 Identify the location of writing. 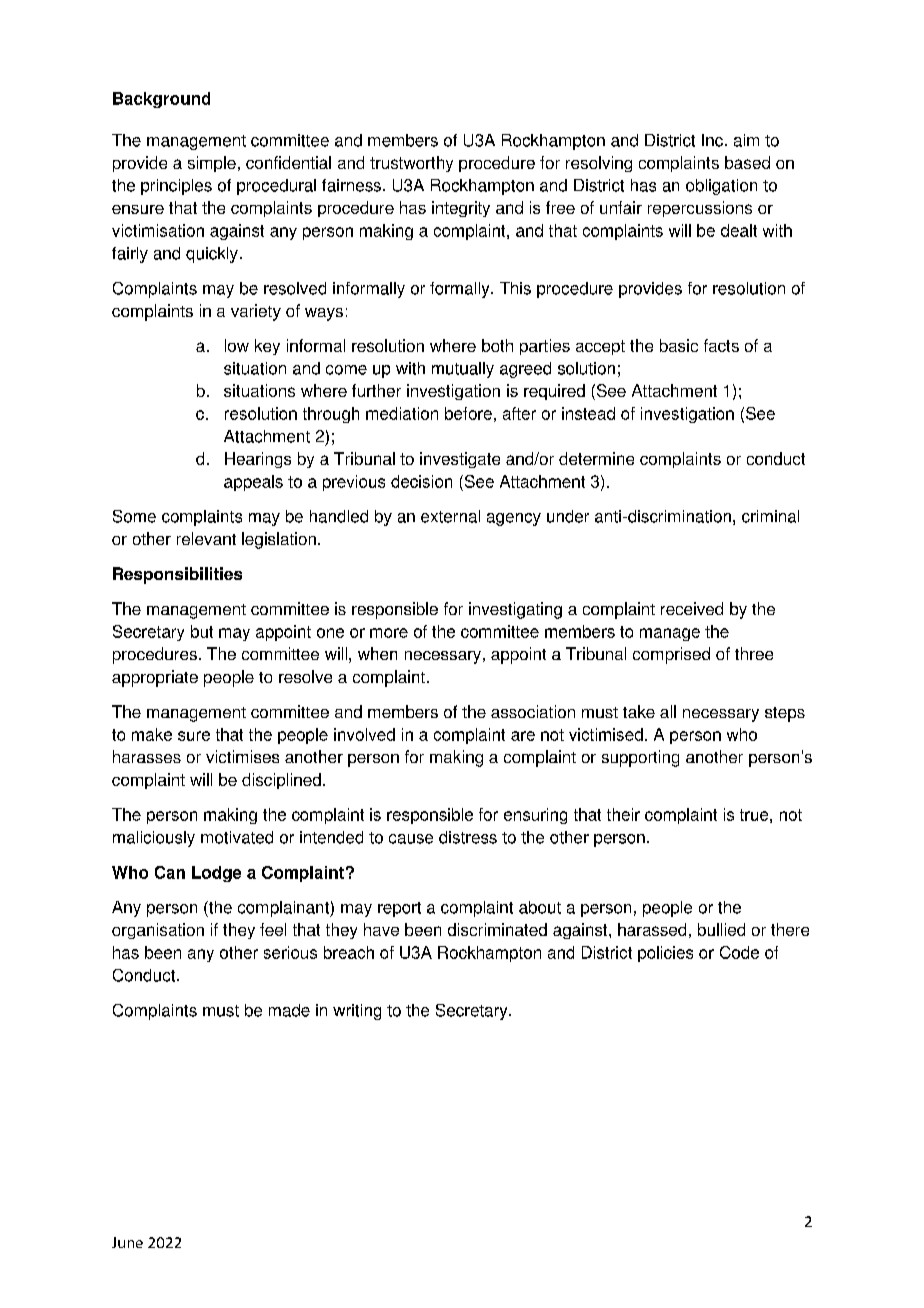
(357, 1012).
